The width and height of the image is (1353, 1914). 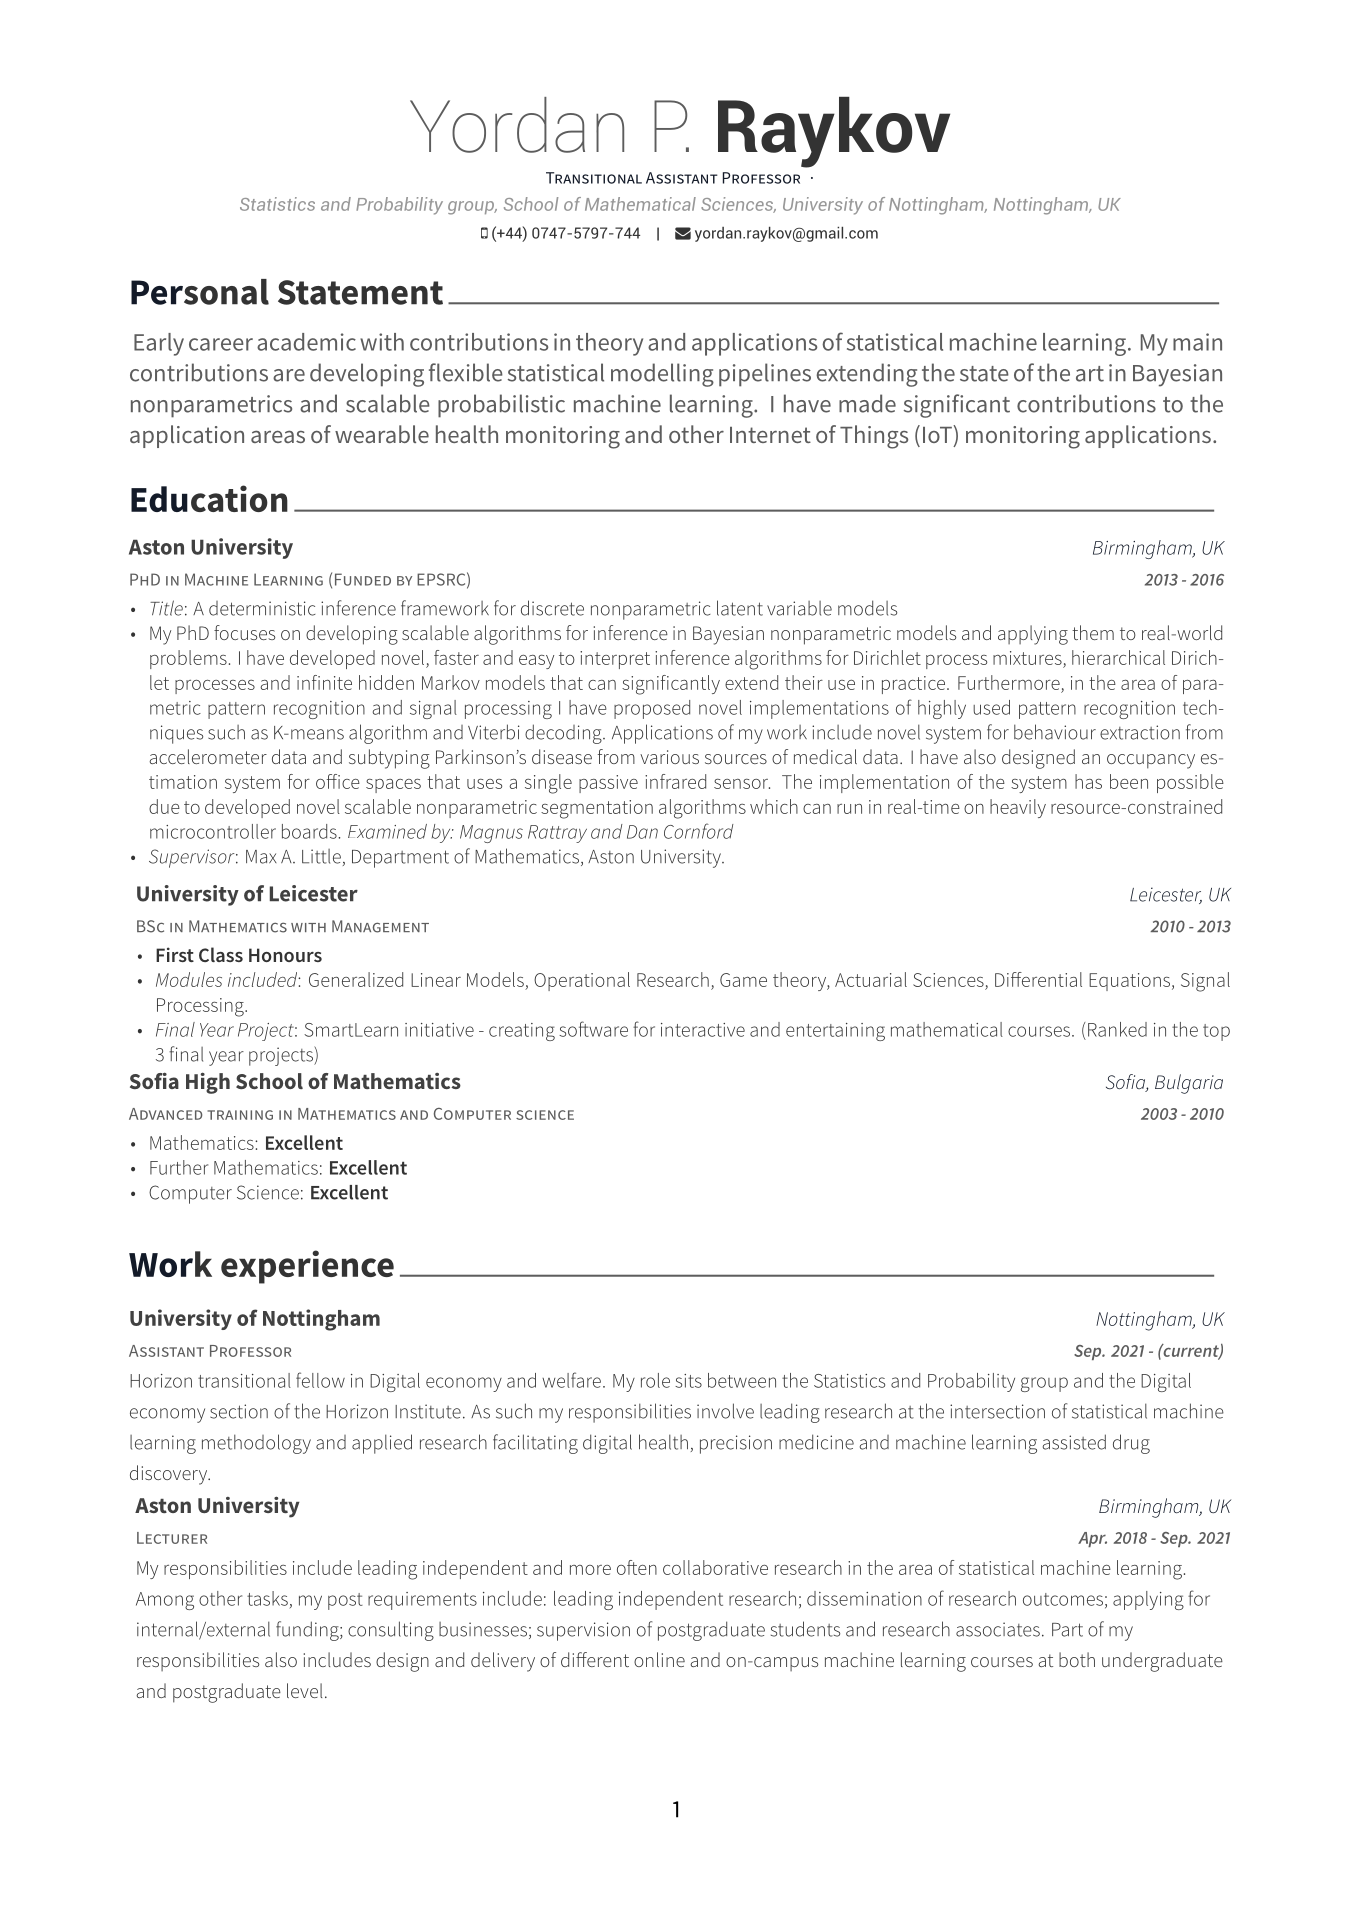 What do you see at coordinates (304, 1690) in the image?
I see `level` at bounding box center [304, 1690].
